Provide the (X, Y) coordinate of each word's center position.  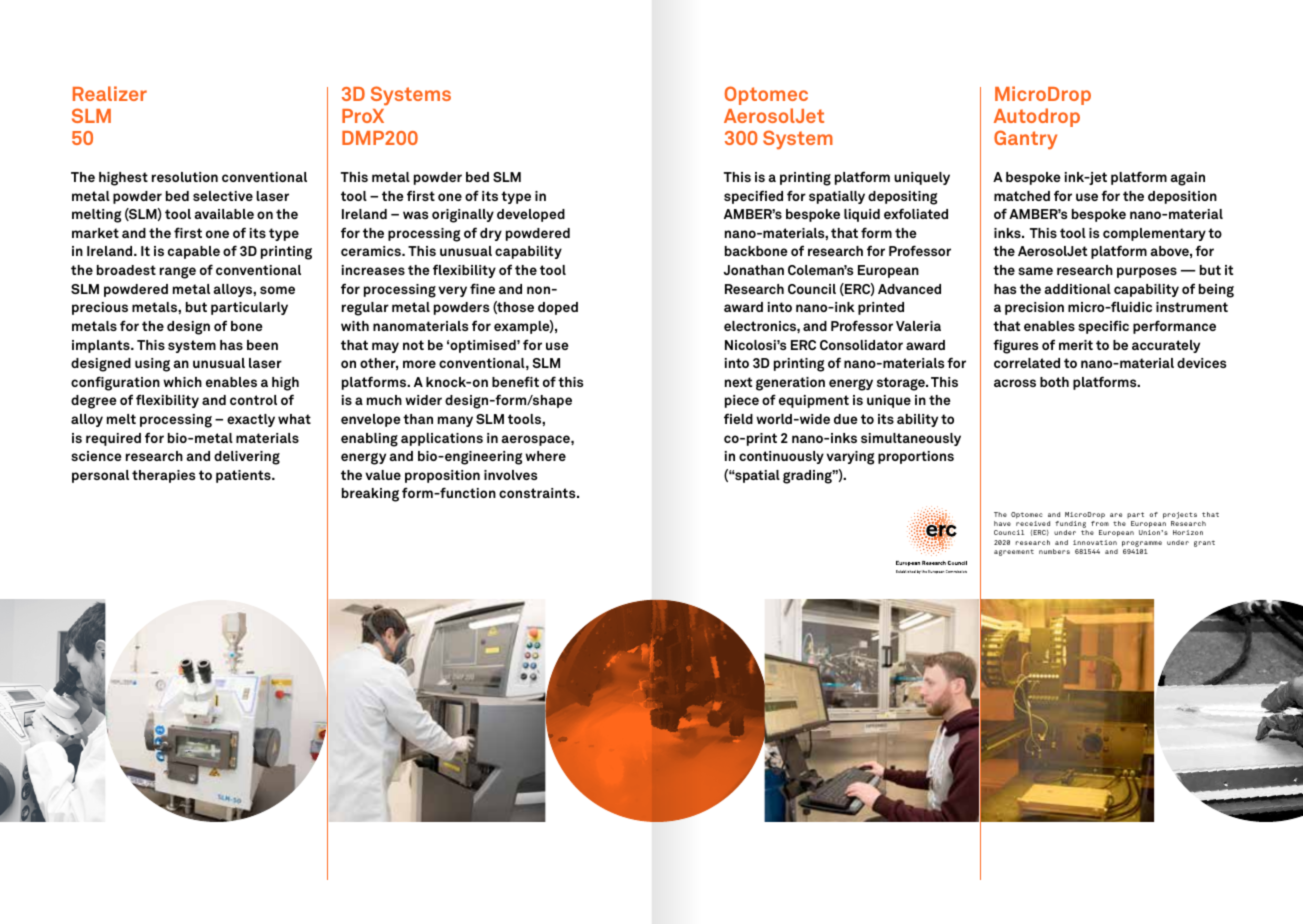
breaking (370, 495)
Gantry (1025, 140)
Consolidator (861, 345)
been (262, 345)
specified (753, 197)
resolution (185, 177)
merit (1076, 345)
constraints (538, 493)
